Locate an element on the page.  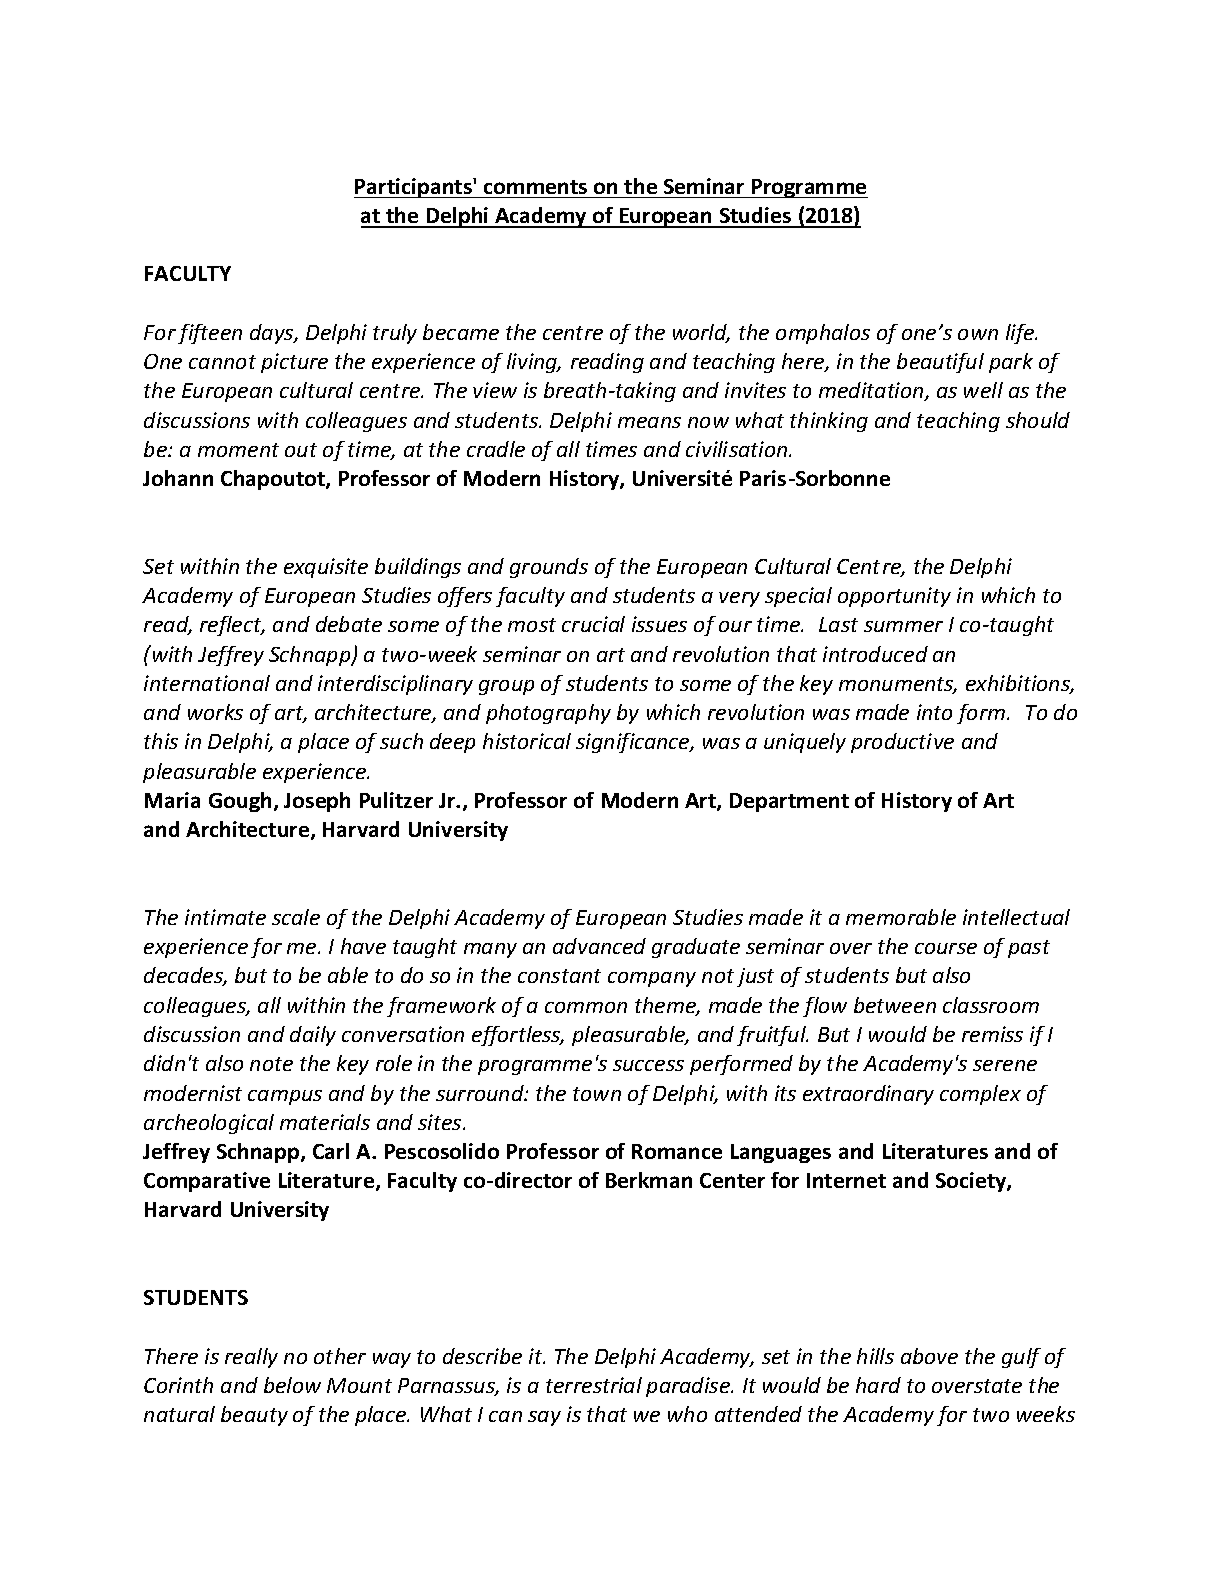
life is located at coordinates (1021, 334).
